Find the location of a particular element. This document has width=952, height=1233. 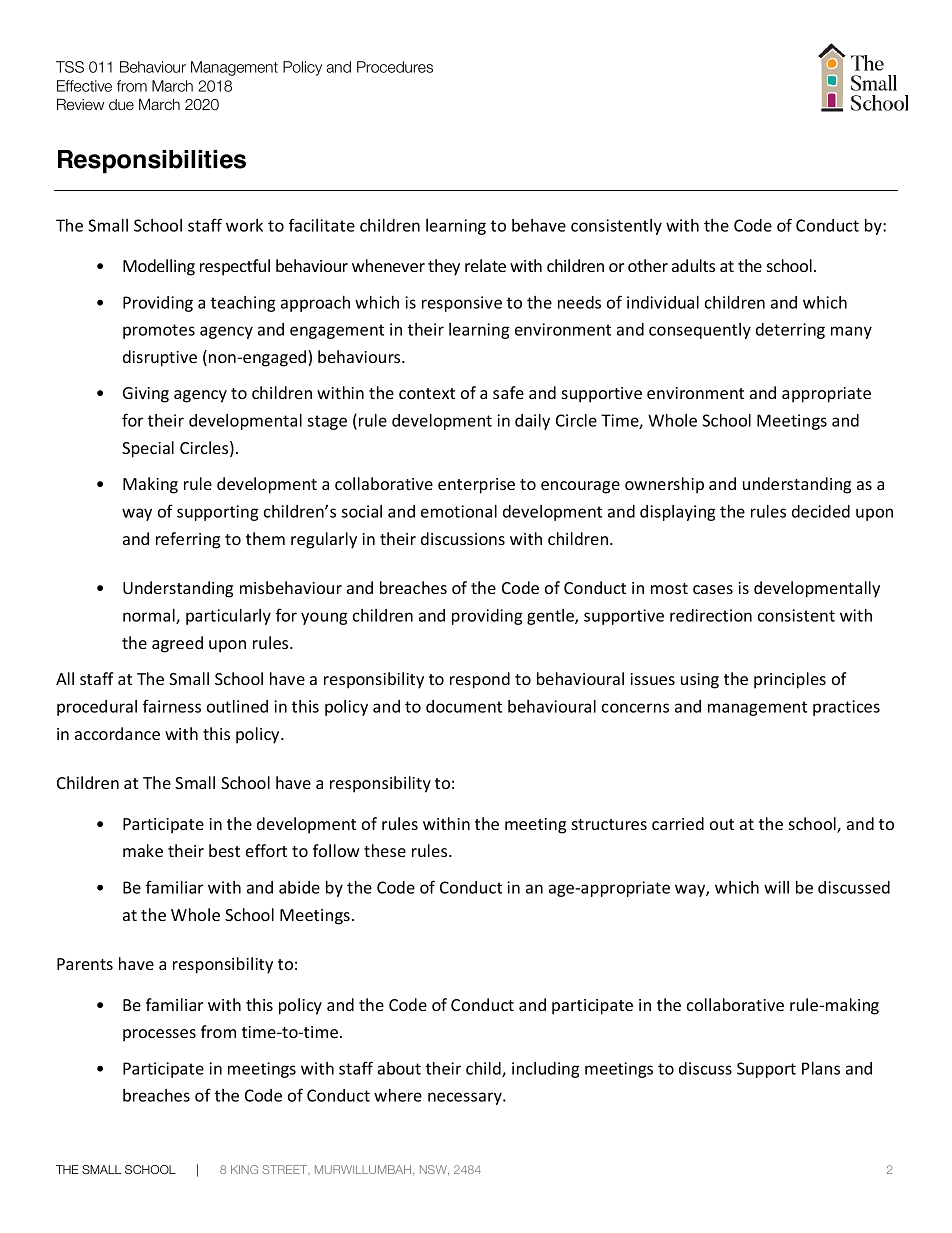

these is located at coordinates (385, 850).
